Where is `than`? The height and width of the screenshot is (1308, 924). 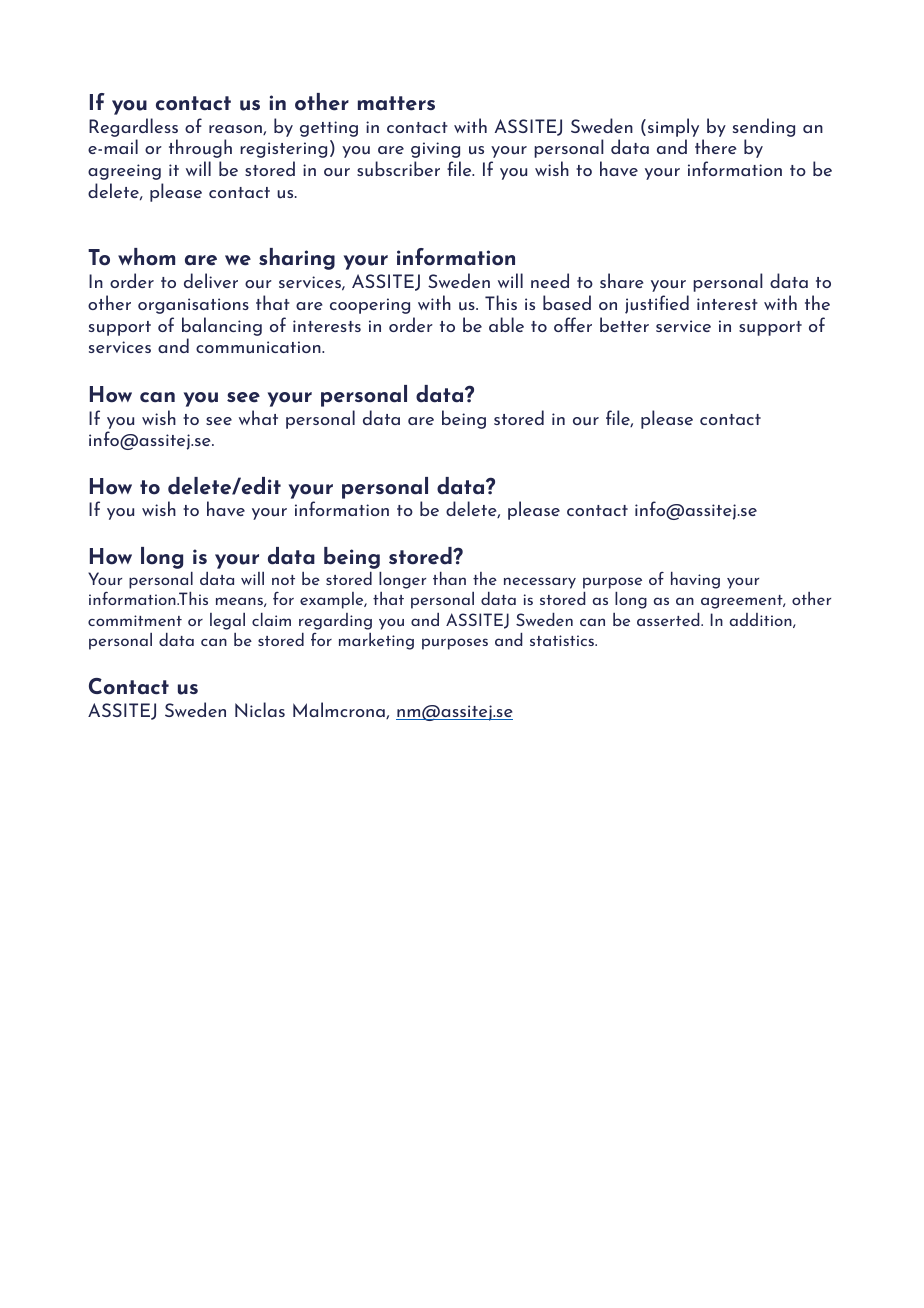
than is located at coordinates (449, 578).
